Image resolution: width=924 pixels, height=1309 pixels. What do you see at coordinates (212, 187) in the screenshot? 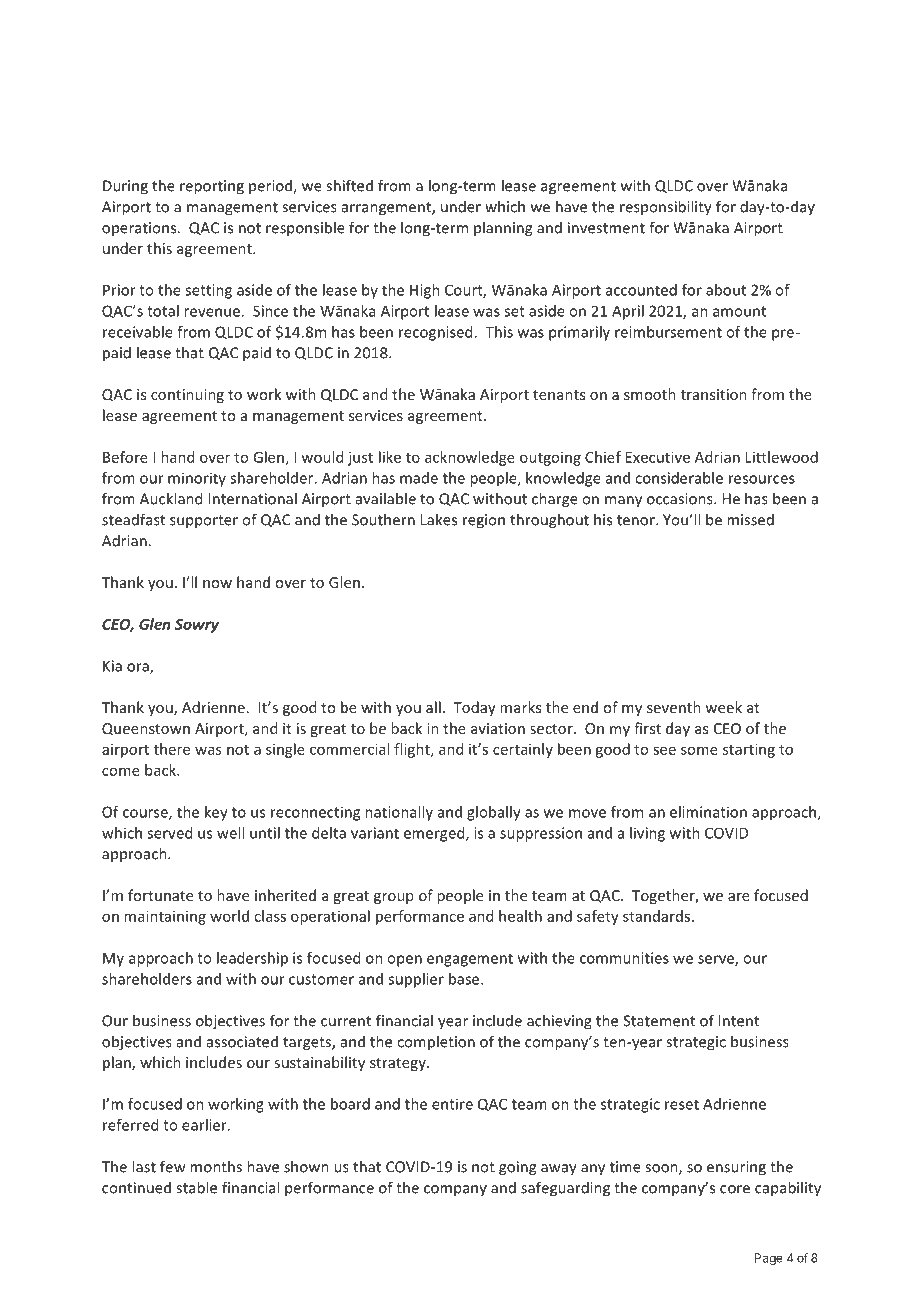
I see `reporting` at bounding box center [212, 187].
